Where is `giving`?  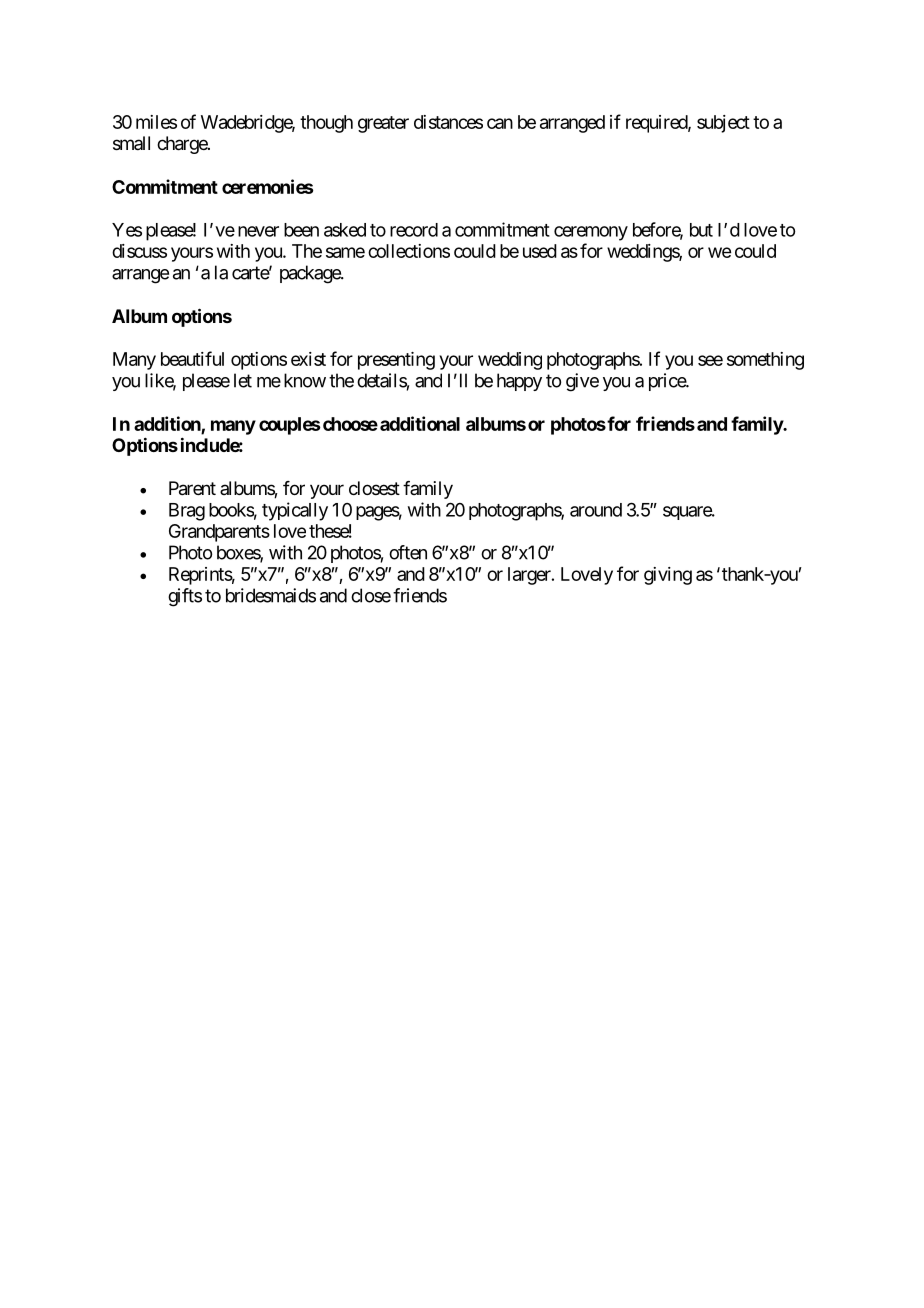 giving is located at coordinates (668, 576).
